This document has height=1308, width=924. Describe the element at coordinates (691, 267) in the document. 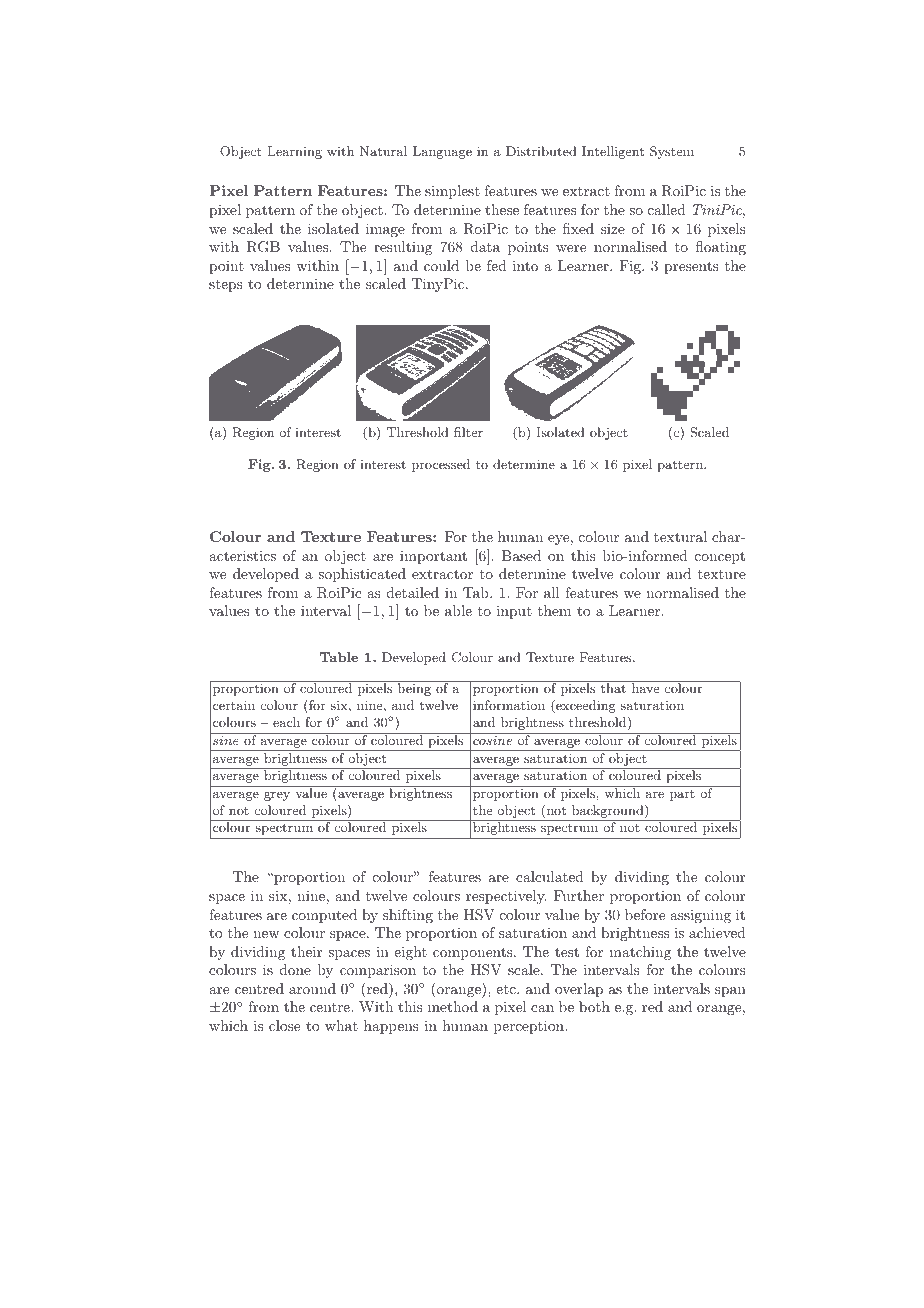

I see `presents` at that location.
